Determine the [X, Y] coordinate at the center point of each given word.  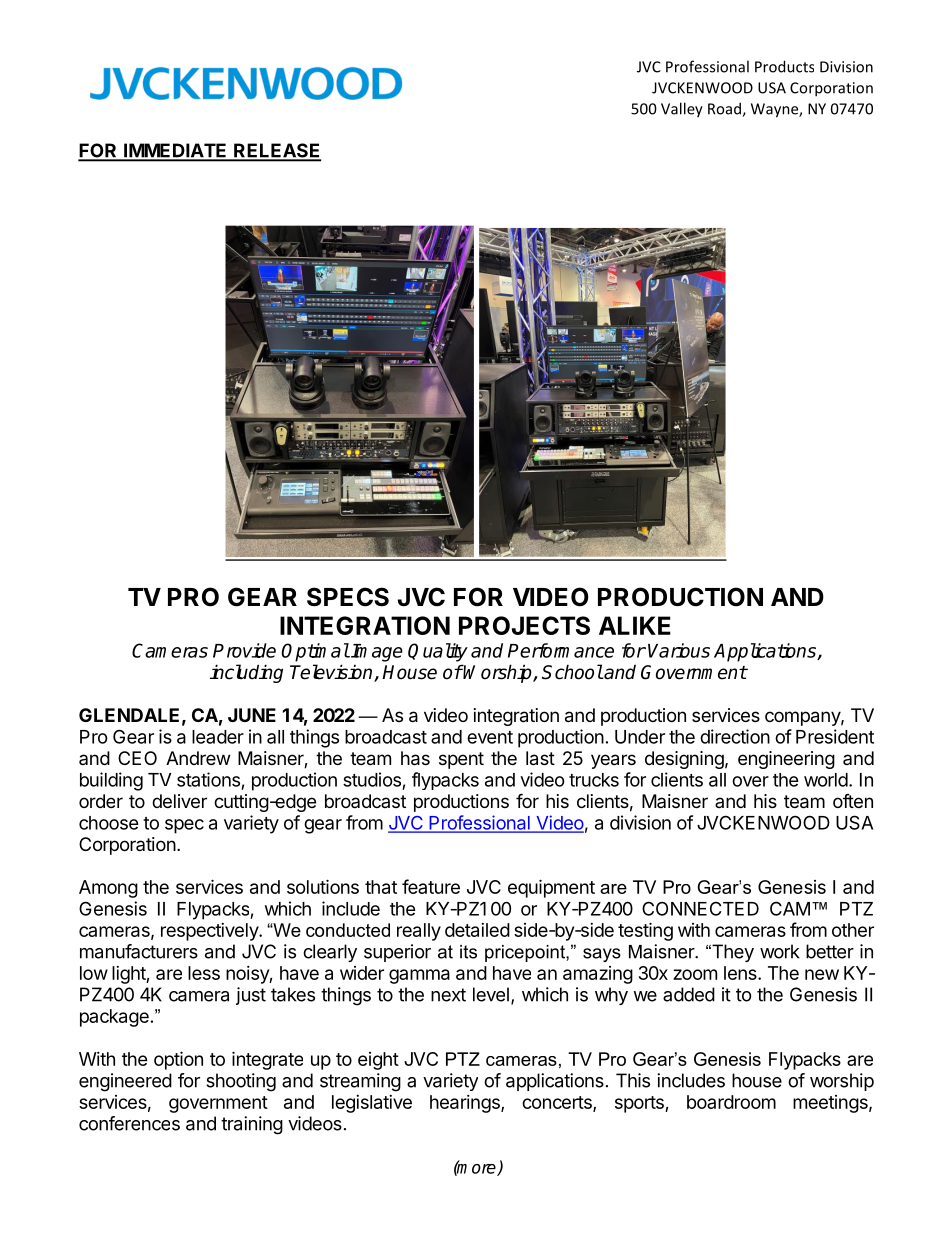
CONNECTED [700, 908]
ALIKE [635, 625]
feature [431, 886]
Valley [682, 110]
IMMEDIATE [175, 151]
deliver [179, 801]
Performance [561, 650]
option [178, 1060]
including [246, 673]
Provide [244, 650]
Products [784, 66]
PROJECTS [524, 625]
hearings [466, 1104]
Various [679, 650]
